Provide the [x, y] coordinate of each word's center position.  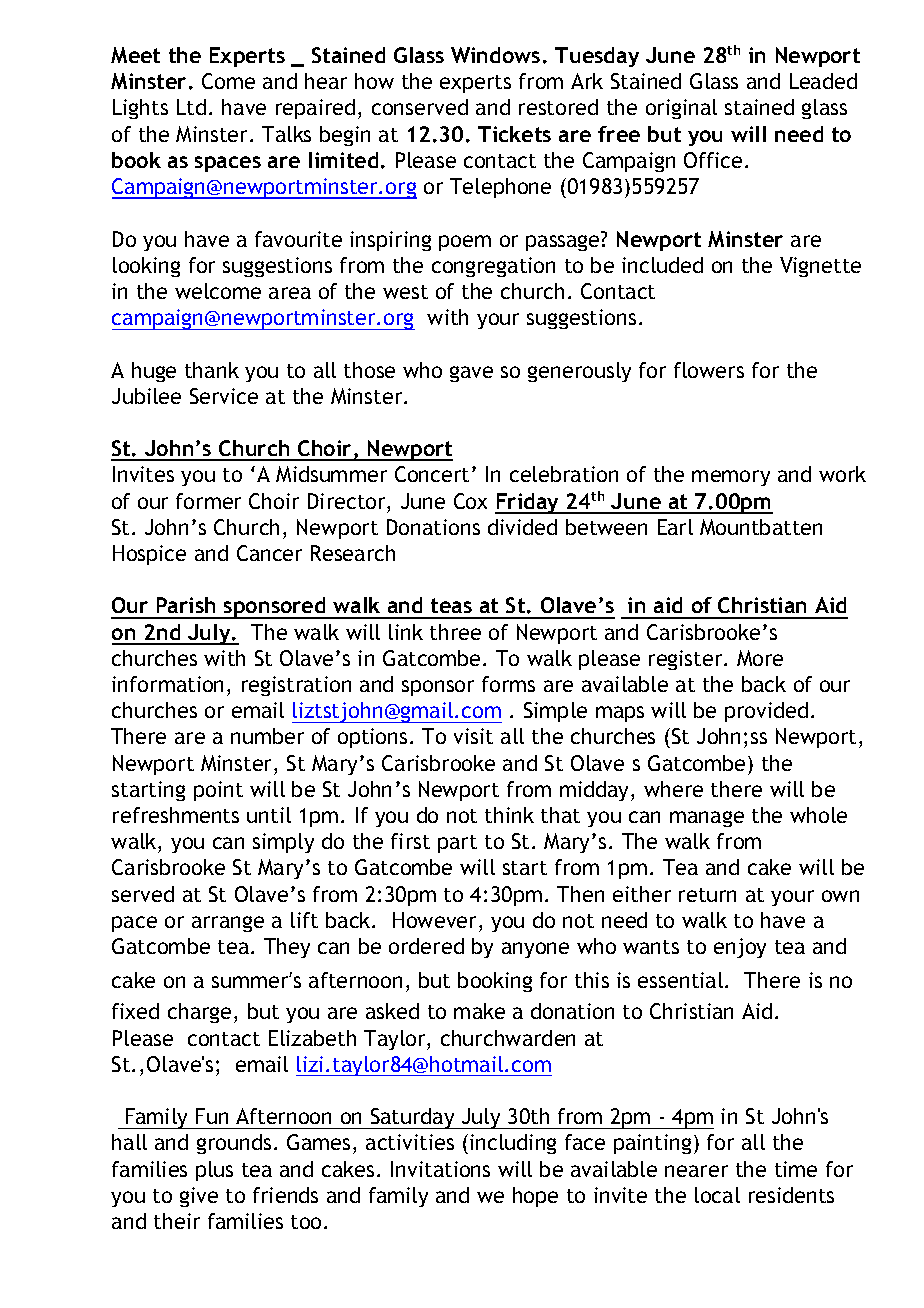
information [167, 684]
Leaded [823, 81]
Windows [495, 55]
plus [214, 1171]
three [455, 632]
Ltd [191, 107]
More [760, 658]
